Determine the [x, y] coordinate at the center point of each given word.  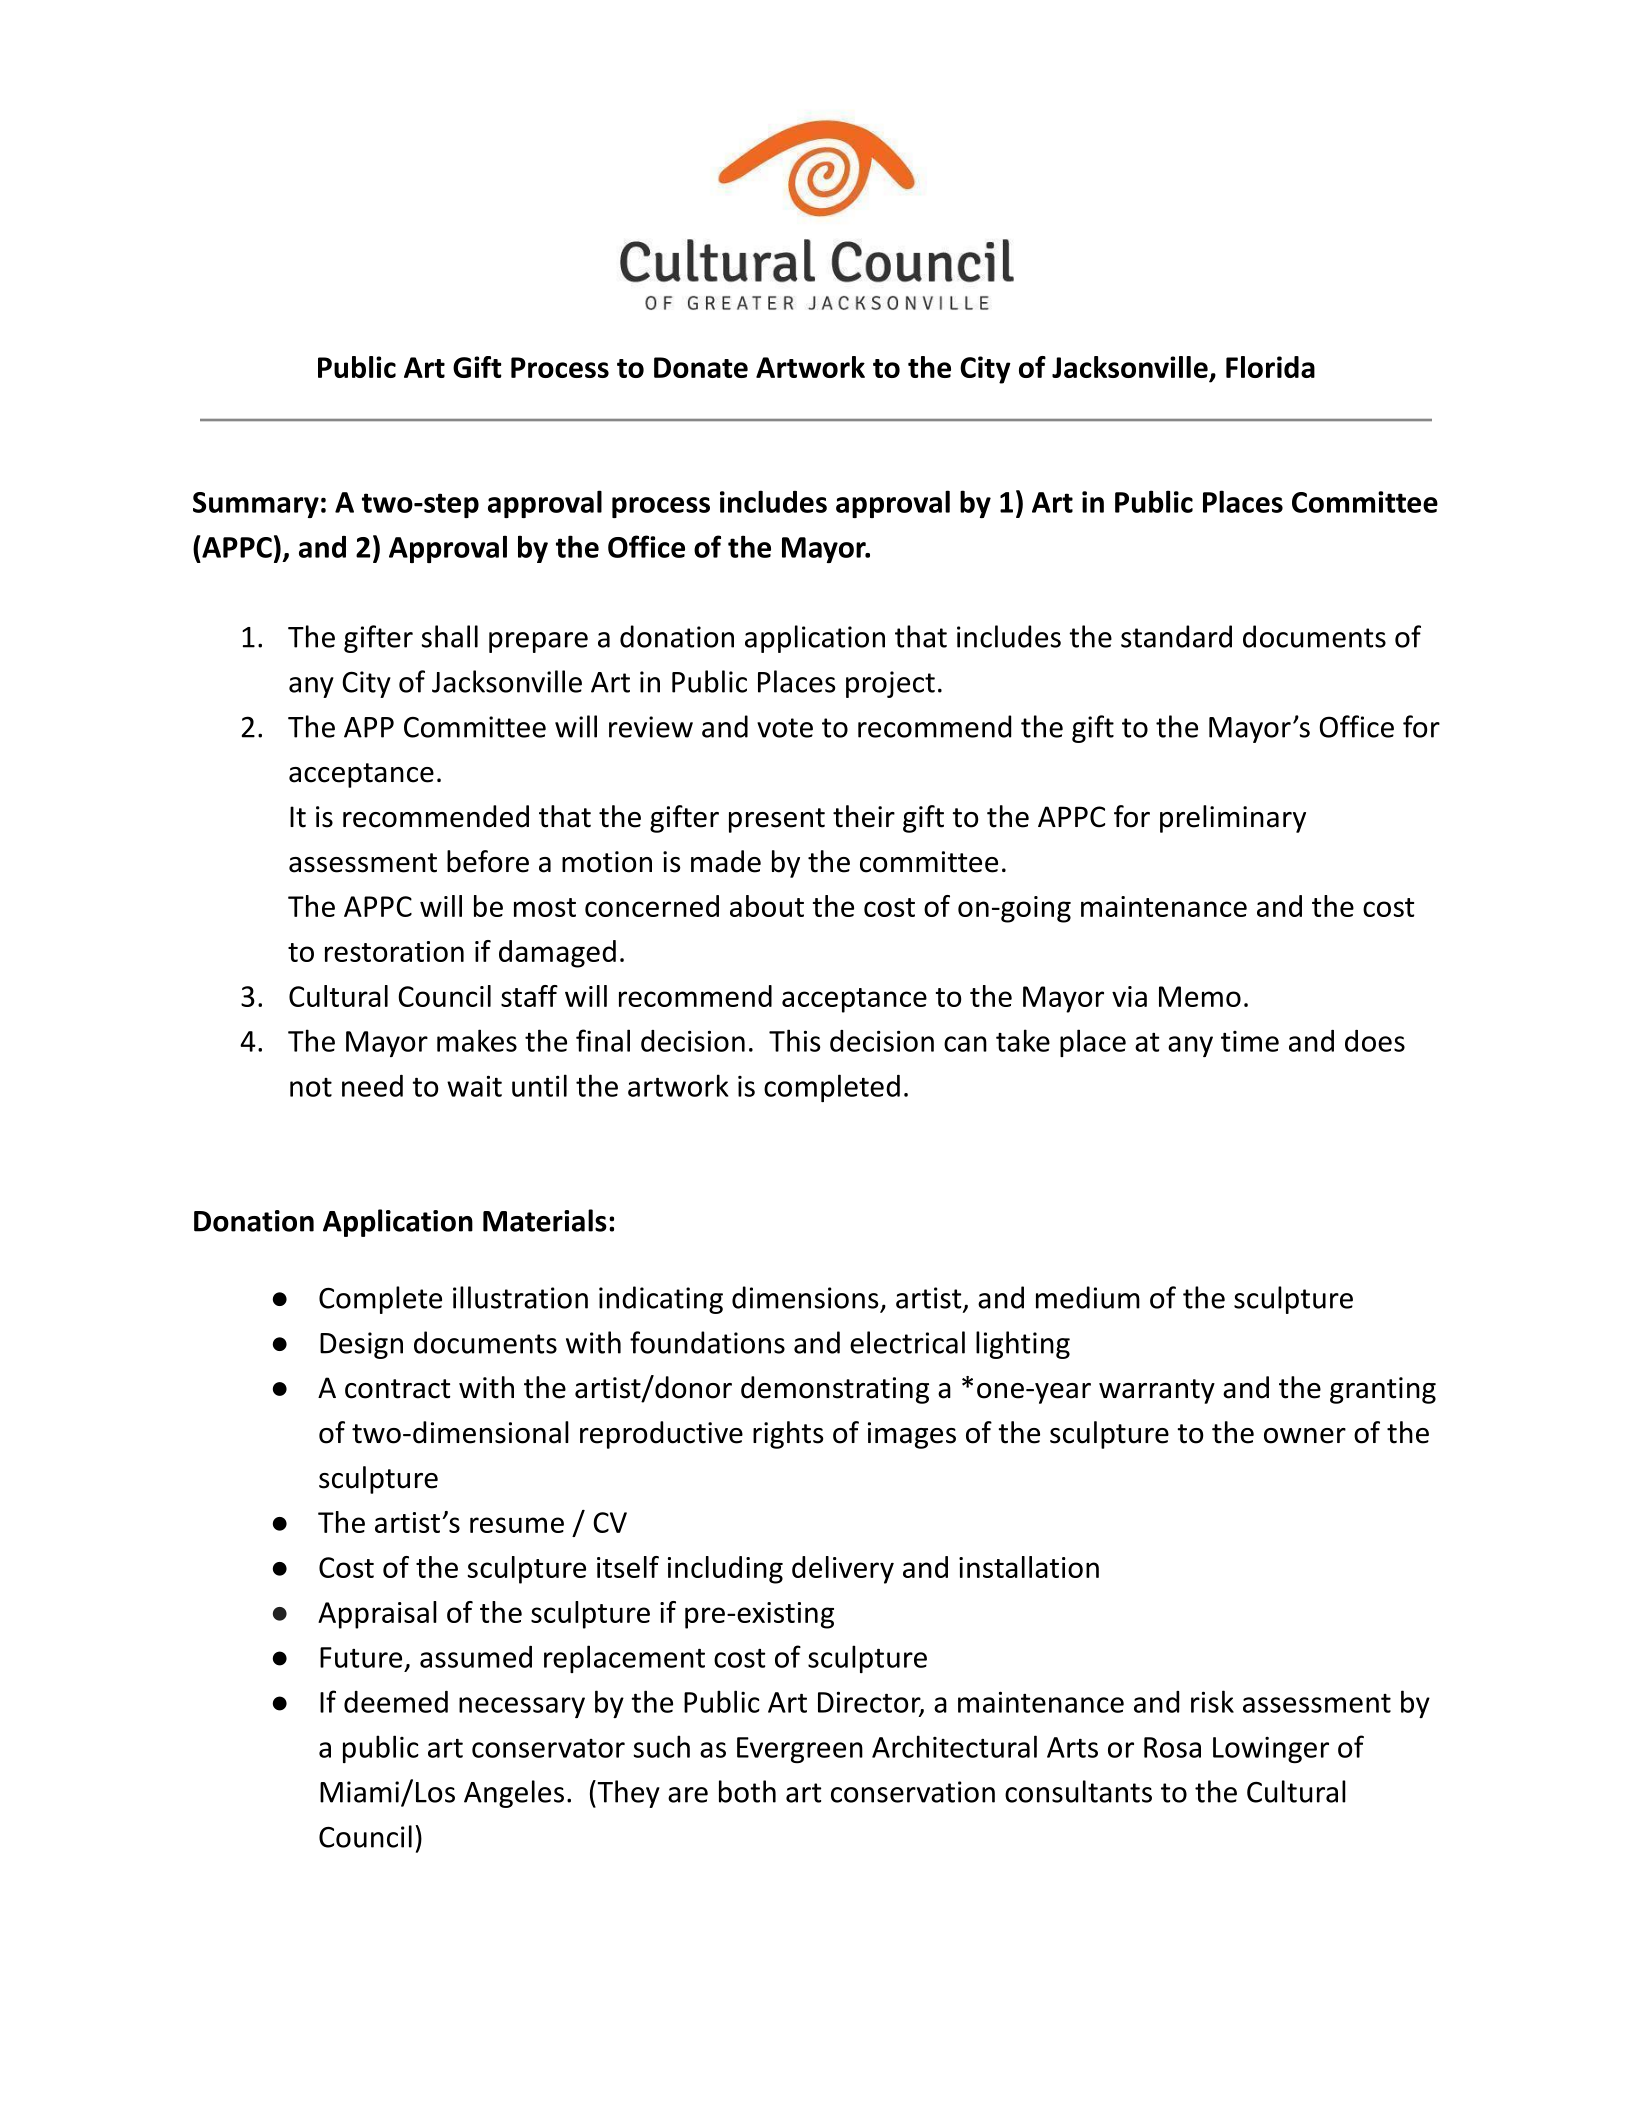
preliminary [1233, 819]
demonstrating [835, 1390]
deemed [396, 1702]
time [1250, 1041]
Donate [701, 367]
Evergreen [800, 1750]
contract [397, 1389]
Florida [1270, 367]
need [372, 1086]
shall [449, 636]
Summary [256, 505]
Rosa [1172, 1747]
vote [785, 728]
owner [1305, 1436]
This [794, 1040]
